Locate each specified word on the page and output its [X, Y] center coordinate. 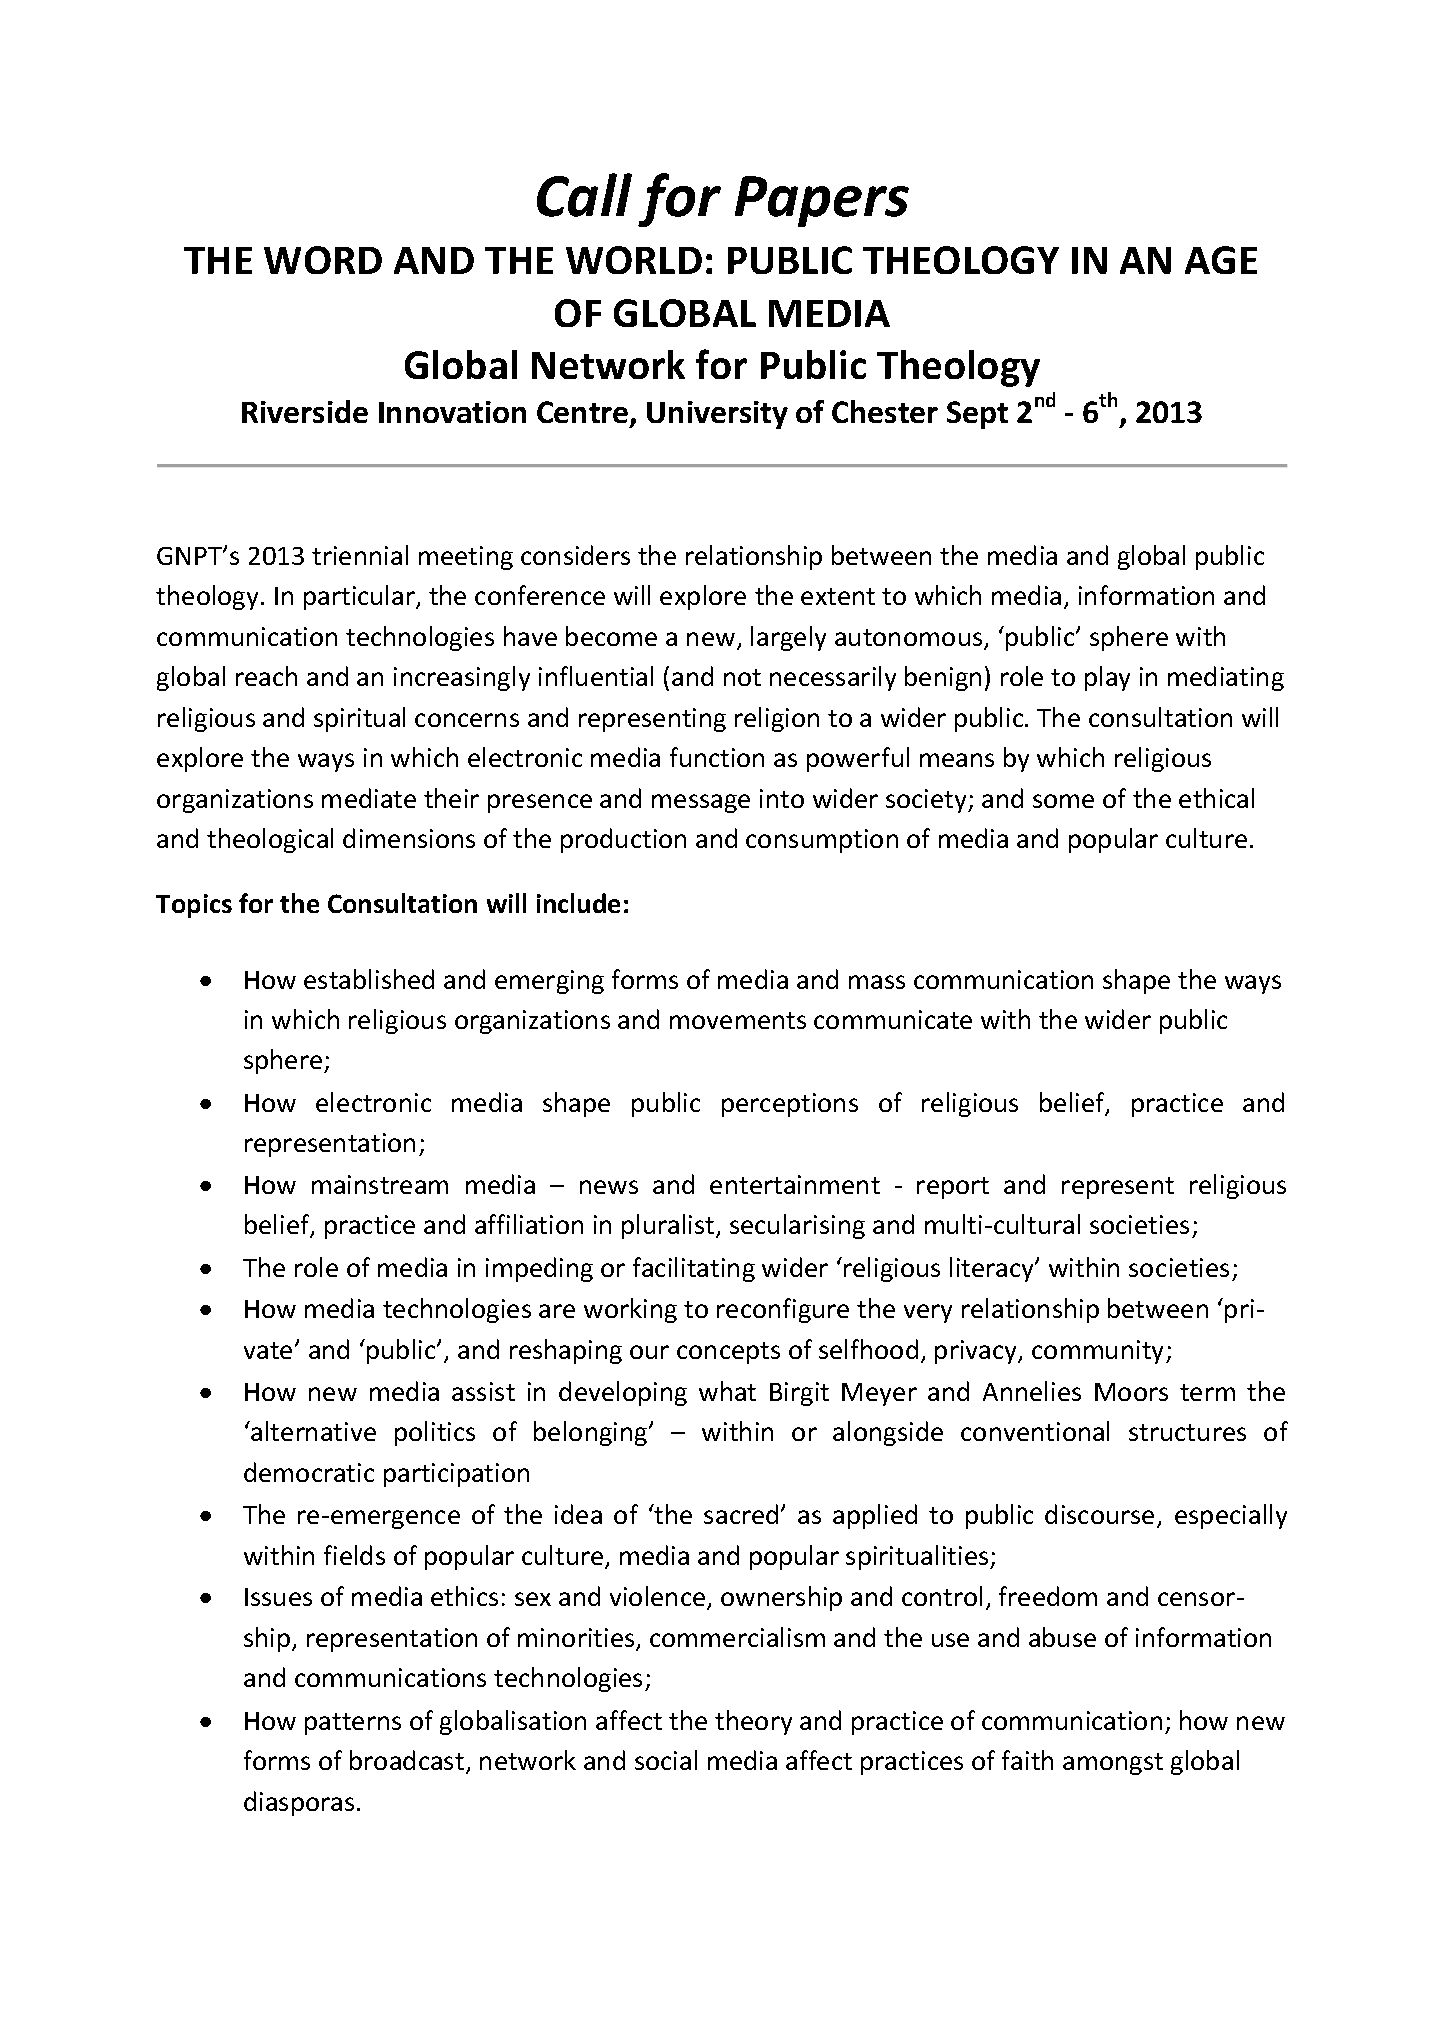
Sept [977, 415]
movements [738, 1020]
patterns [353, 1724]
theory [753, 1722]
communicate [893, 1019]
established [369, 979]
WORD [323, 260]
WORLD [634, 260]
